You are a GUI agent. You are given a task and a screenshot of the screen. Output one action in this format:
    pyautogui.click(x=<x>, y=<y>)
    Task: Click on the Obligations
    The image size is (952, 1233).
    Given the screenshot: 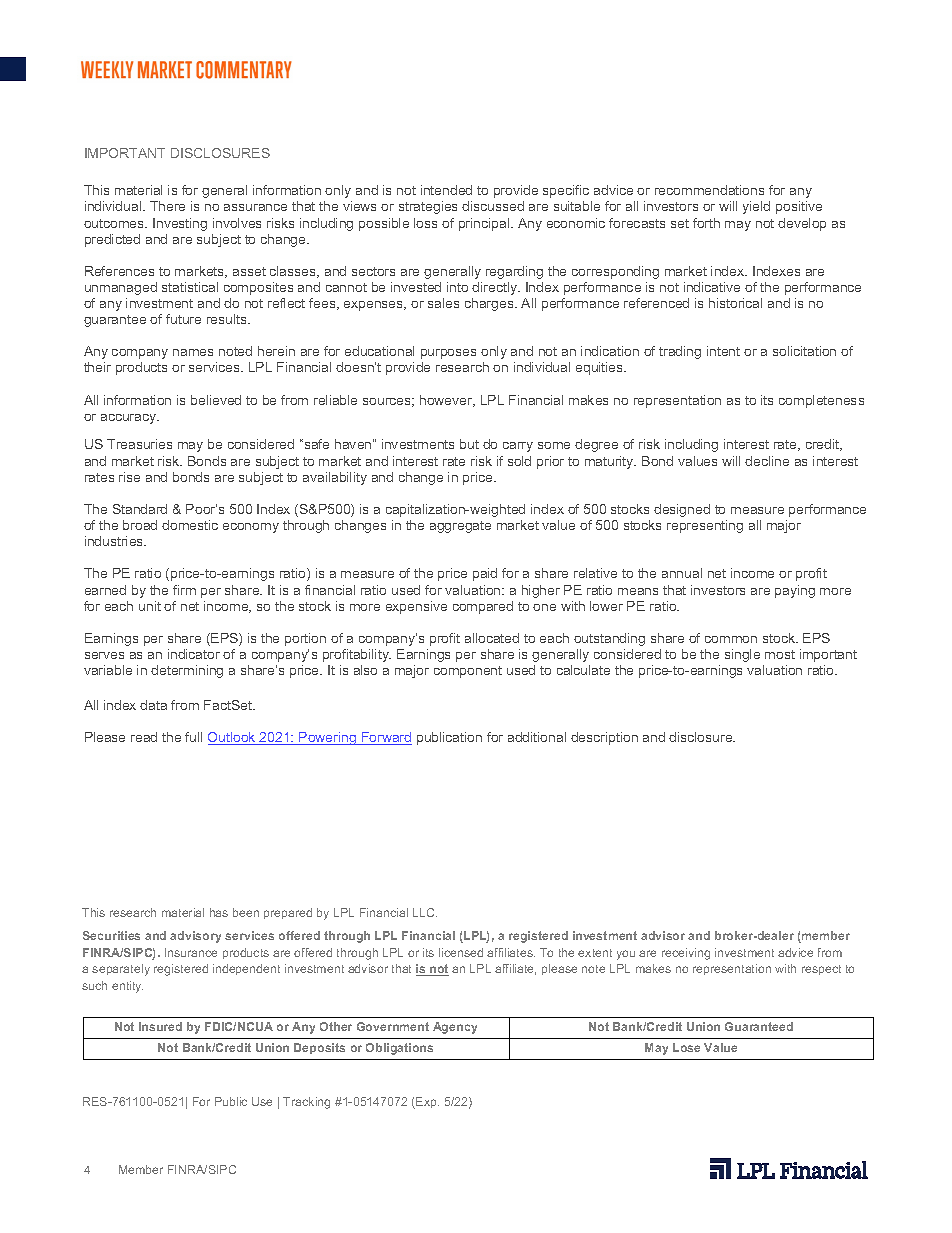 What is the action you would take?
    pyautogui.click(x=399, y=1049)
